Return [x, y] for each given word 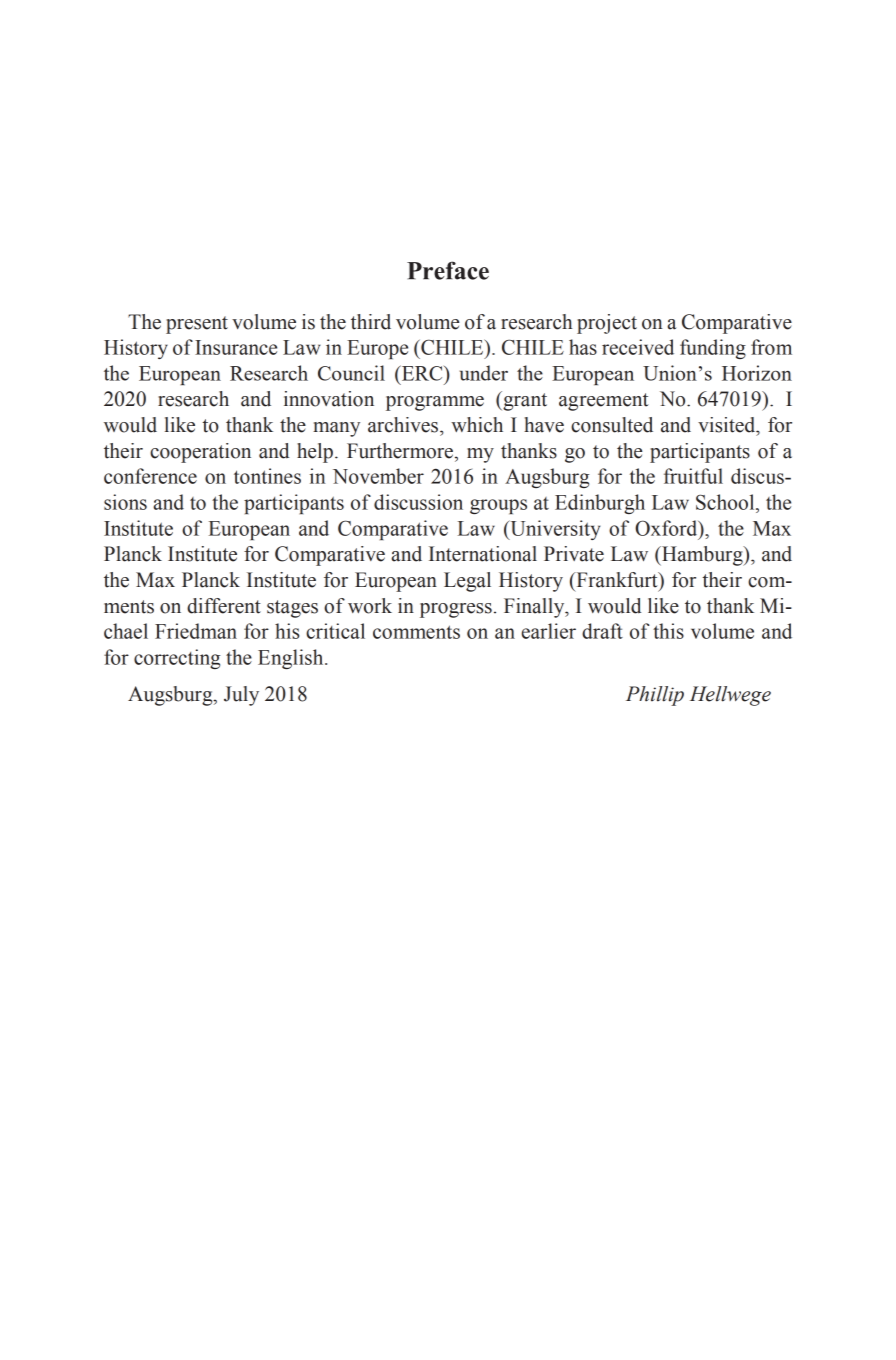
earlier [549, 631]
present [197, 325]
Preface [448, 270]
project [607, 324]
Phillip [655, 696]
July [241, 696]
